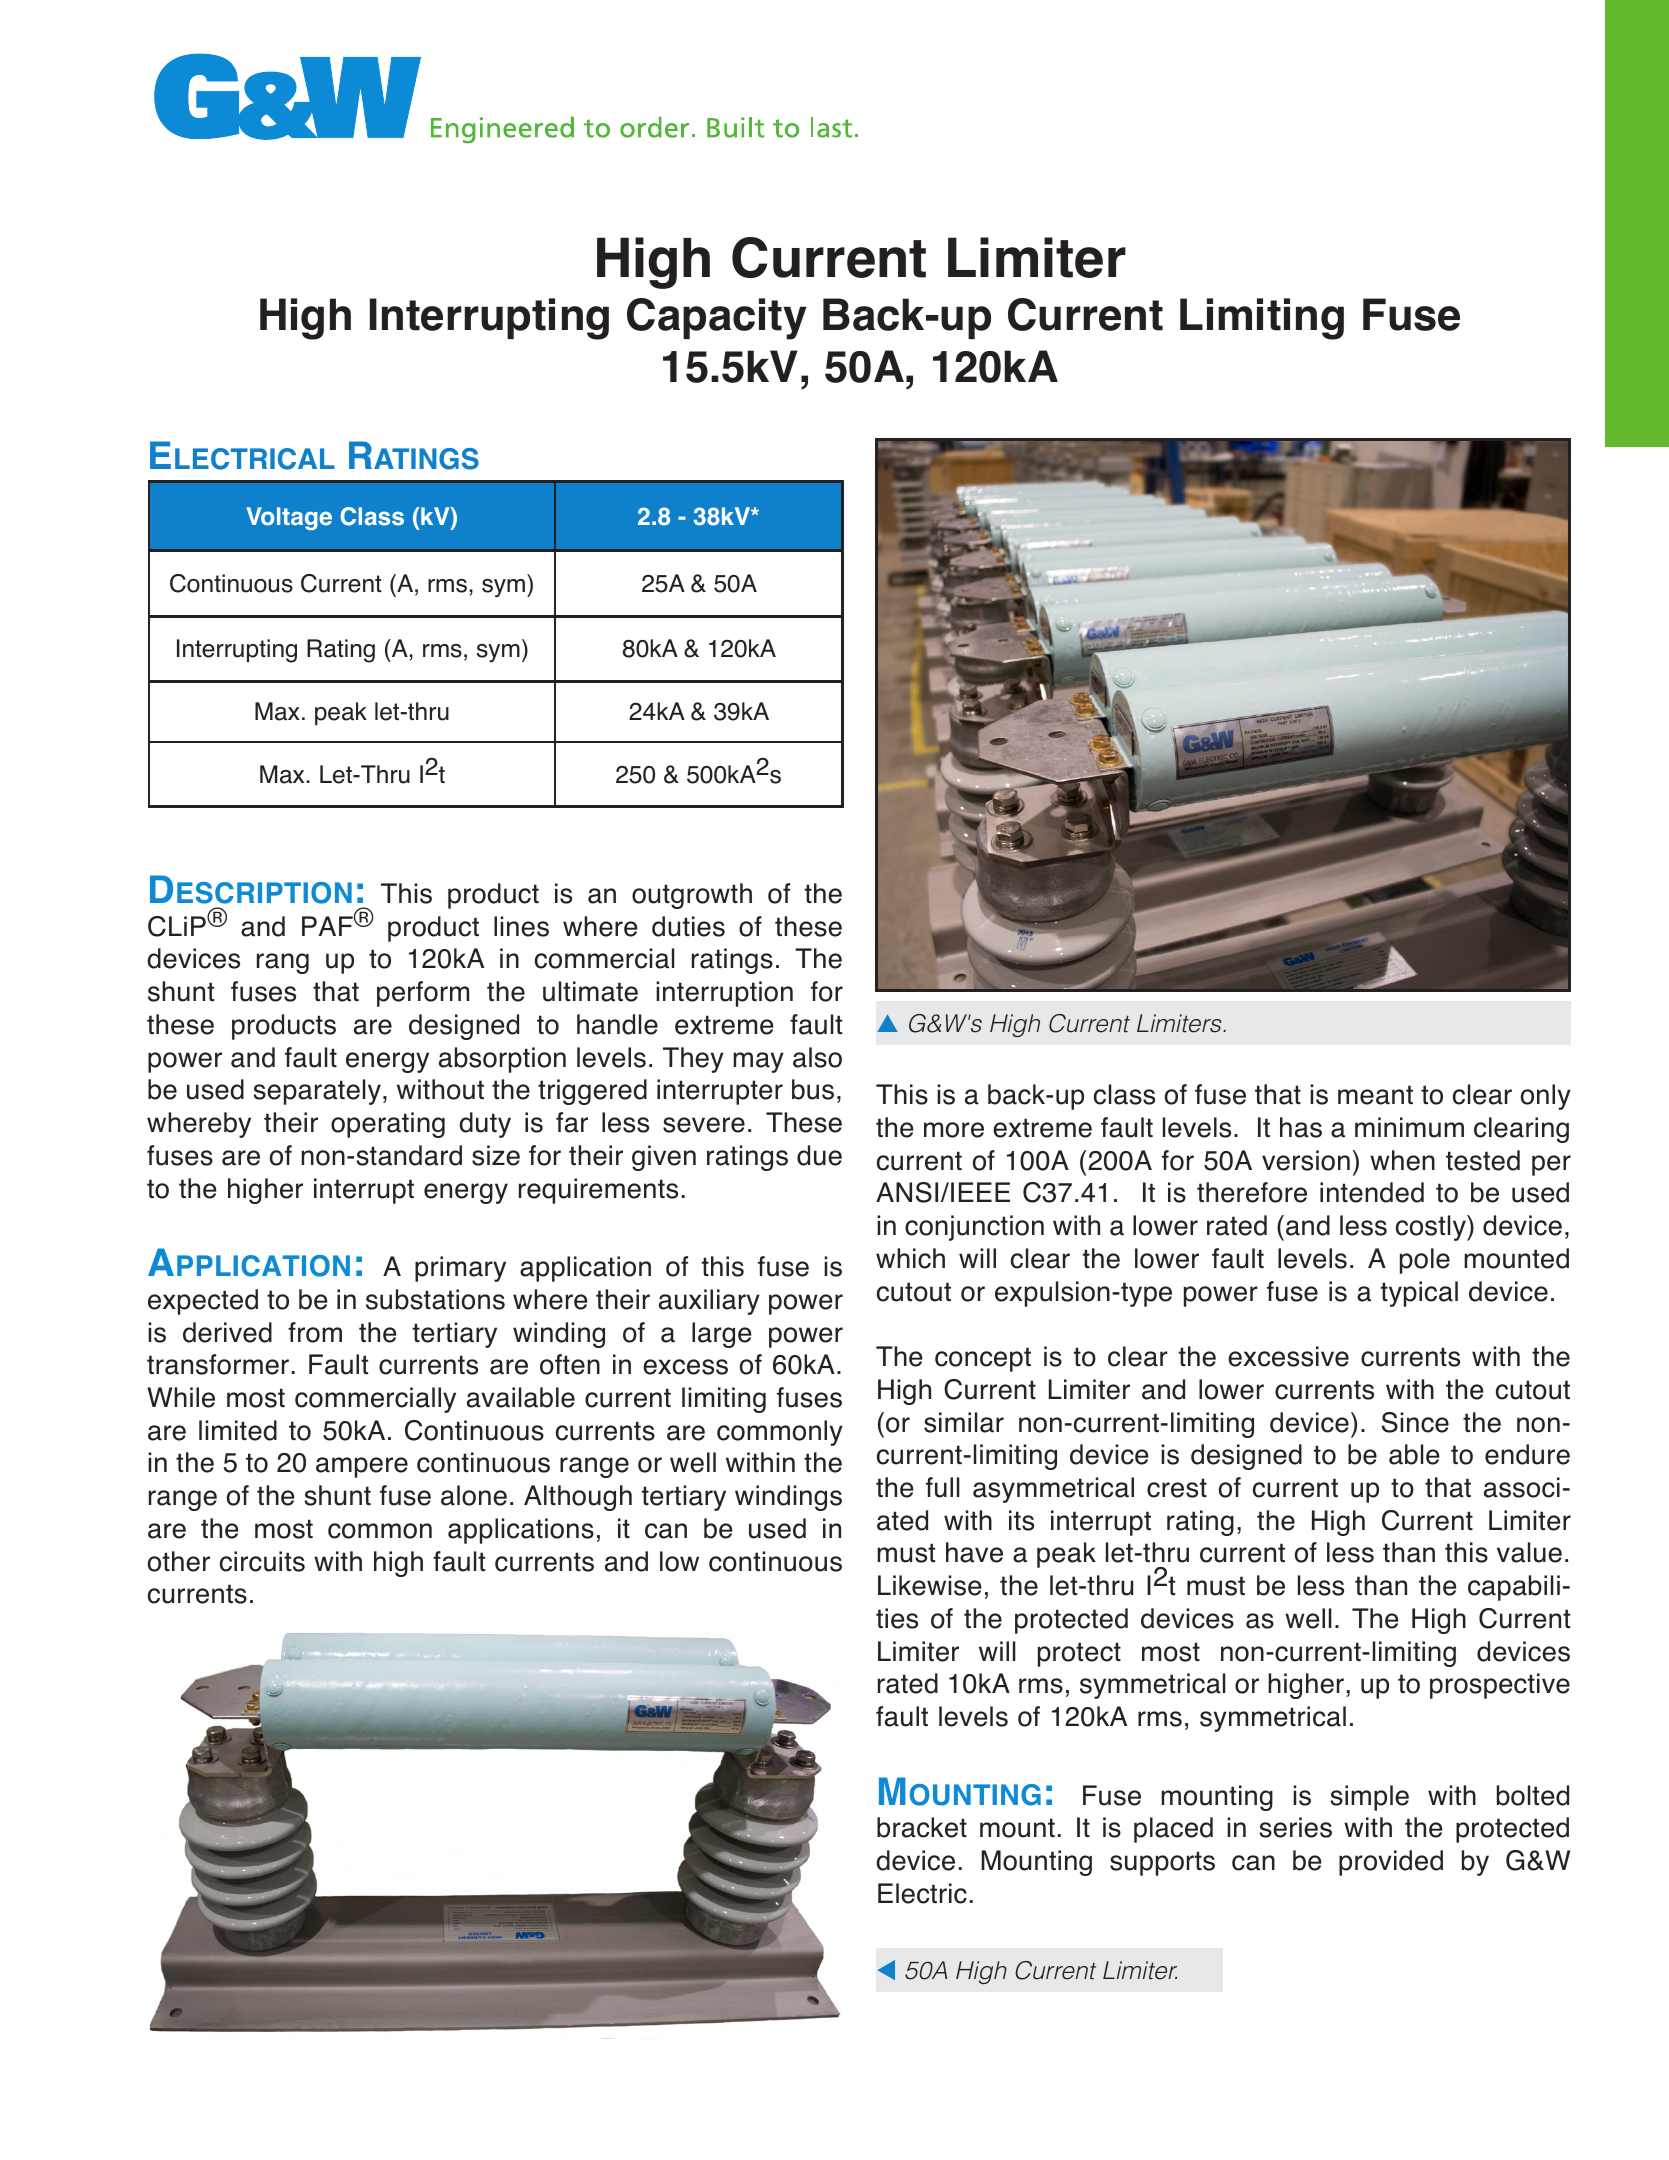 The width and height of the page is (1669, 2160). Describe the element at coordinates (317, 1092) in the page. I see `separately` at that location.
